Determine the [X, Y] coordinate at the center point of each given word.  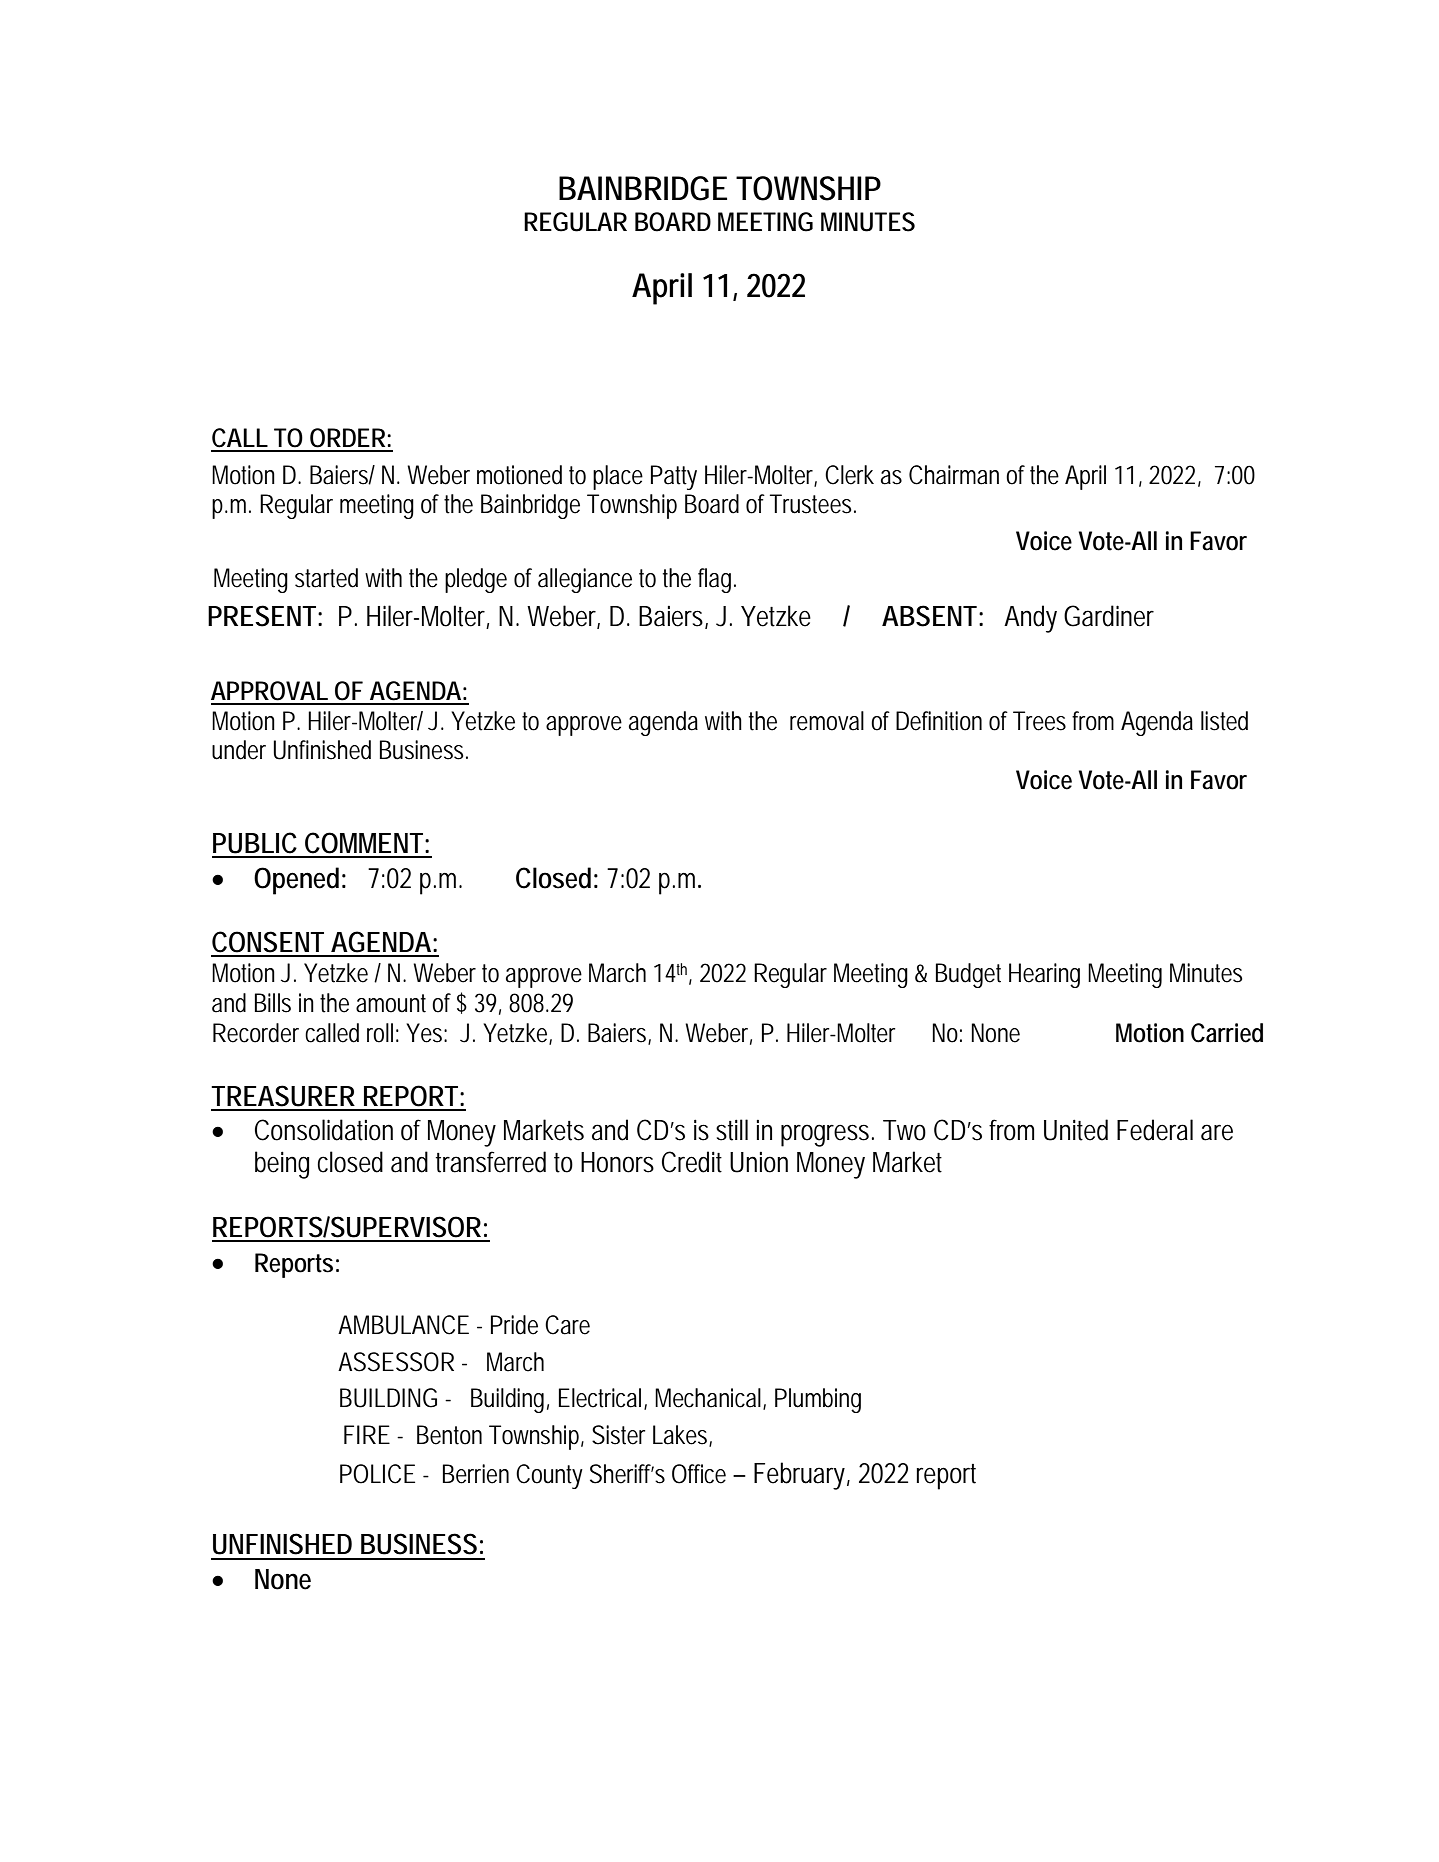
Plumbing [818, 1400]
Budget [968, 975]
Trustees [811, 504]
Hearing [1044, 975]
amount [391, 1003]
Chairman [954, 475]
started [326, 578]
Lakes [681, 1436]
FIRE [367, 1434]
